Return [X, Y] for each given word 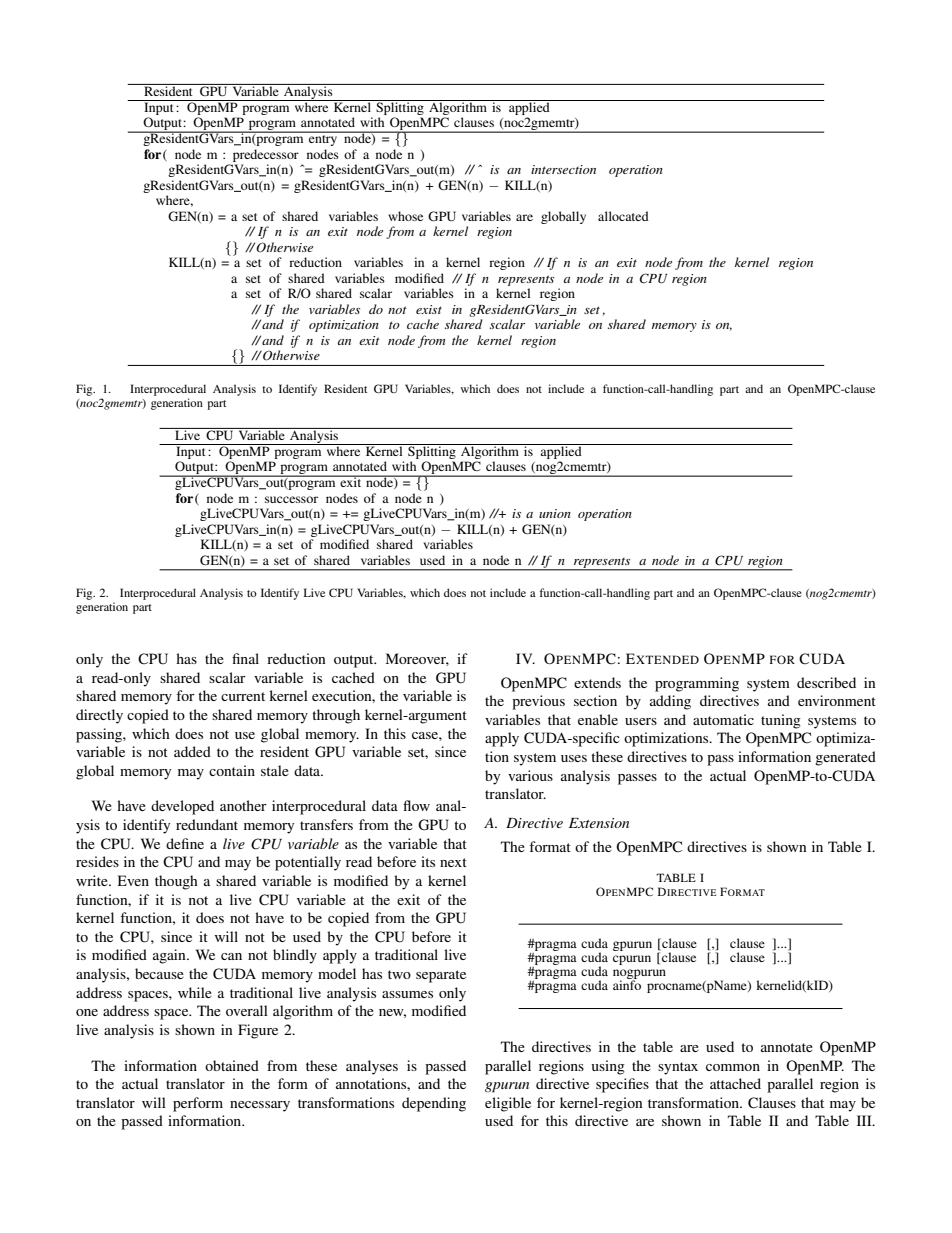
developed [182, 807]
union [555, 513]
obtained [232, 1065]
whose [405, 216]
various [530, 775]
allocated [623, 216]
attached [735, 1083]
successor [291, 499]
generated [845, 758]
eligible [508, 1104]
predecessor [266, 155]
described [826, 682]
